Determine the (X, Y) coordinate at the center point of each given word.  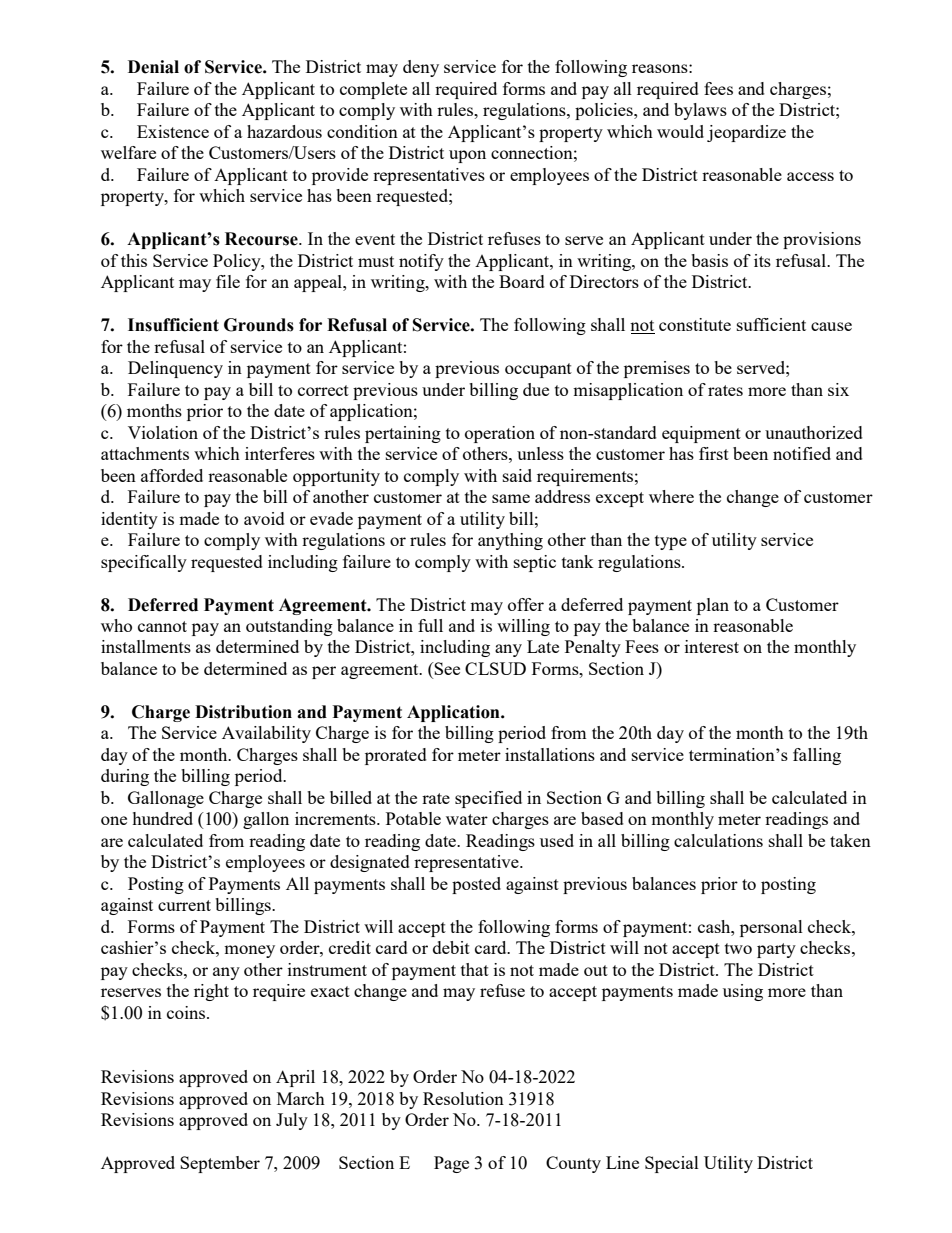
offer (526, 604)
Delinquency (175, 369)
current (184, 905)
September (220, 1164)
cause (831, 326)
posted (476, 885)
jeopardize (746, 133)
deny (421, 68)
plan (713, 606)
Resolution (463, 1098)
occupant (538, 370)
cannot (162, 626)
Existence (173, 131)
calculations (718, 840)
